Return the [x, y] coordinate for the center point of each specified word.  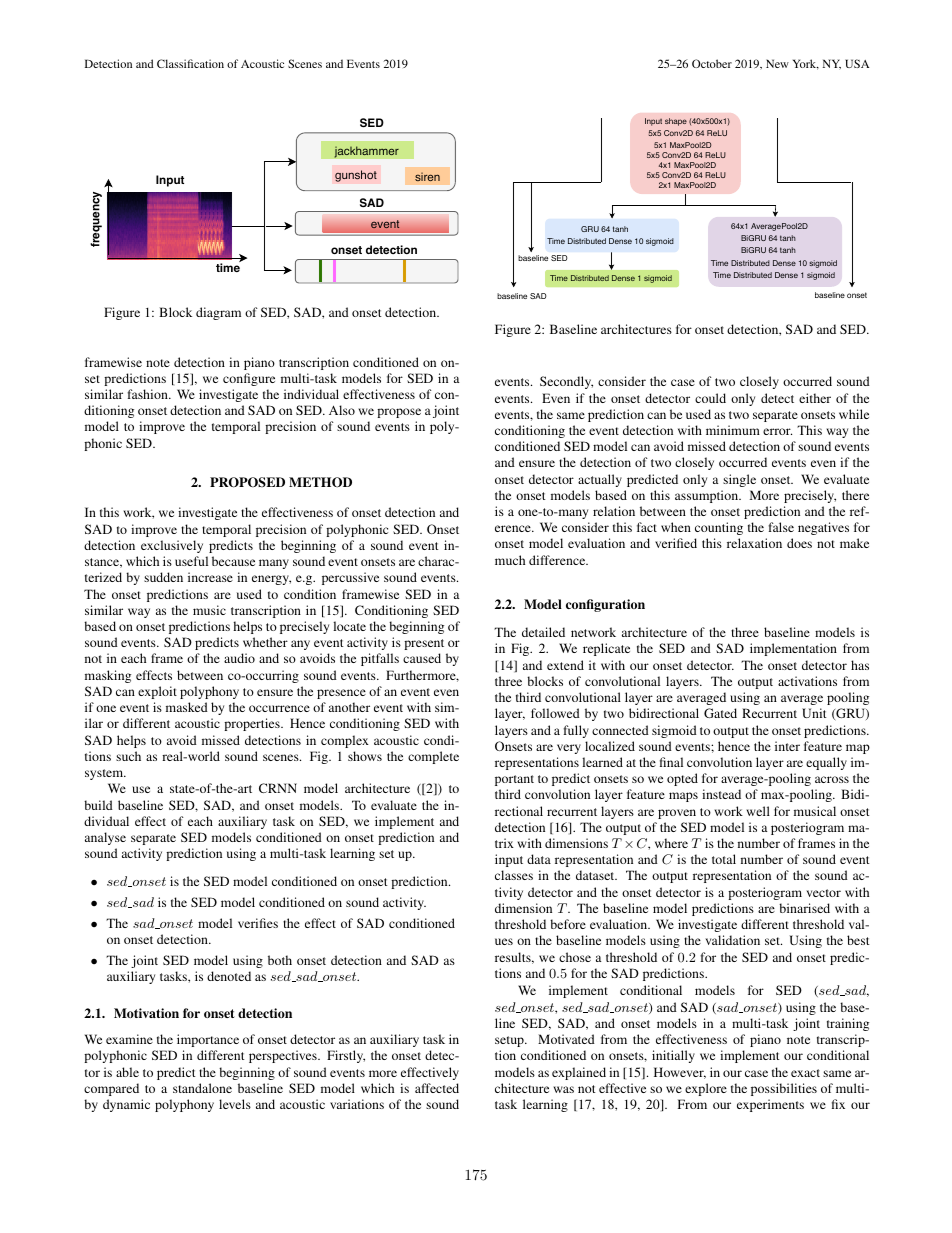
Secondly [566, 382]
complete [433, 757]
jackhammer [366, 152]
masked [187, 707]
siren [427, 176]
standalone [202, 1088]
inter [787, 746]
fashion [148, 394]
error [777, 431]
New [777, 63]
